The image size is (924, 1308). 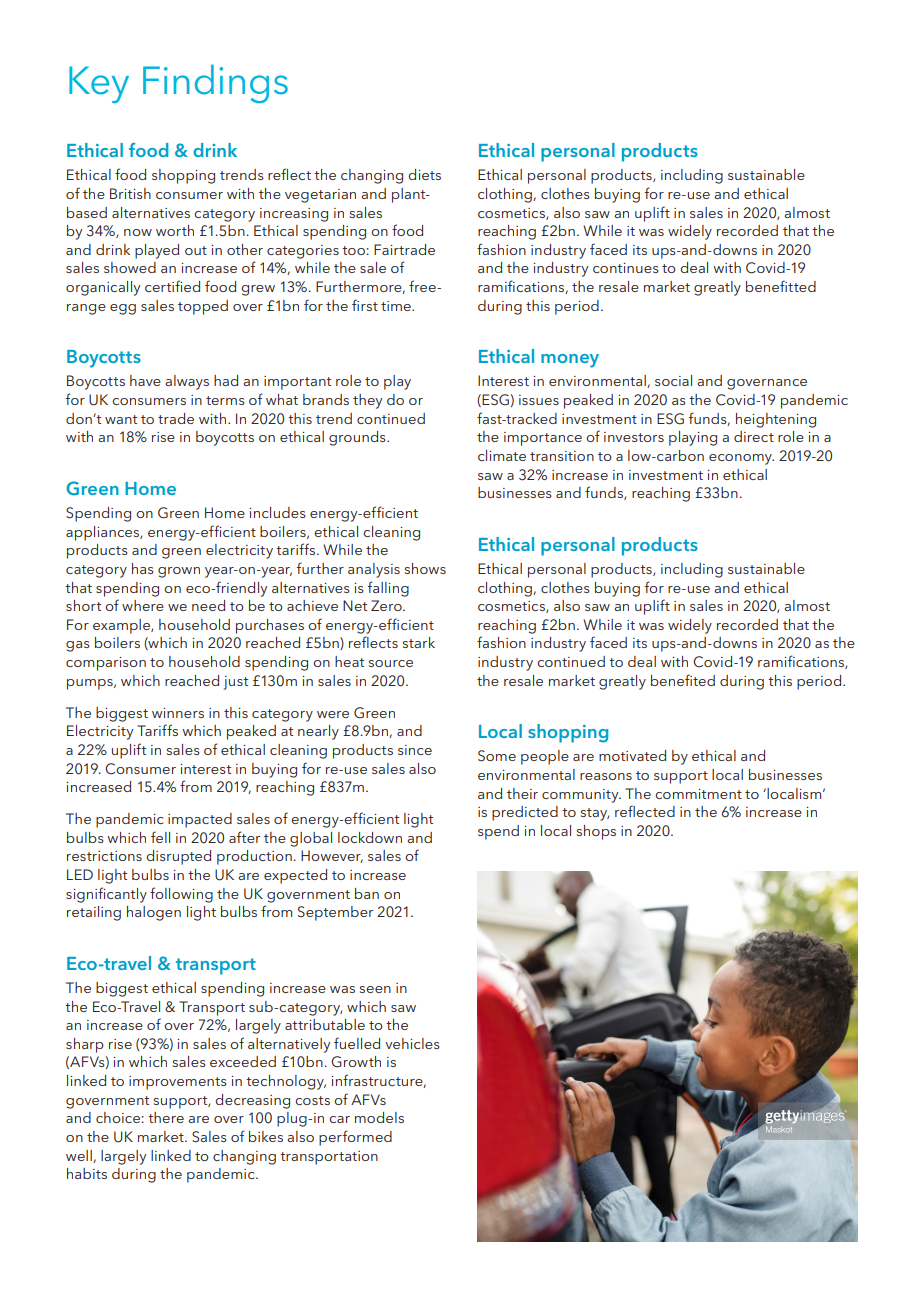 I want to click on diets, so click(x=424, y=174).
